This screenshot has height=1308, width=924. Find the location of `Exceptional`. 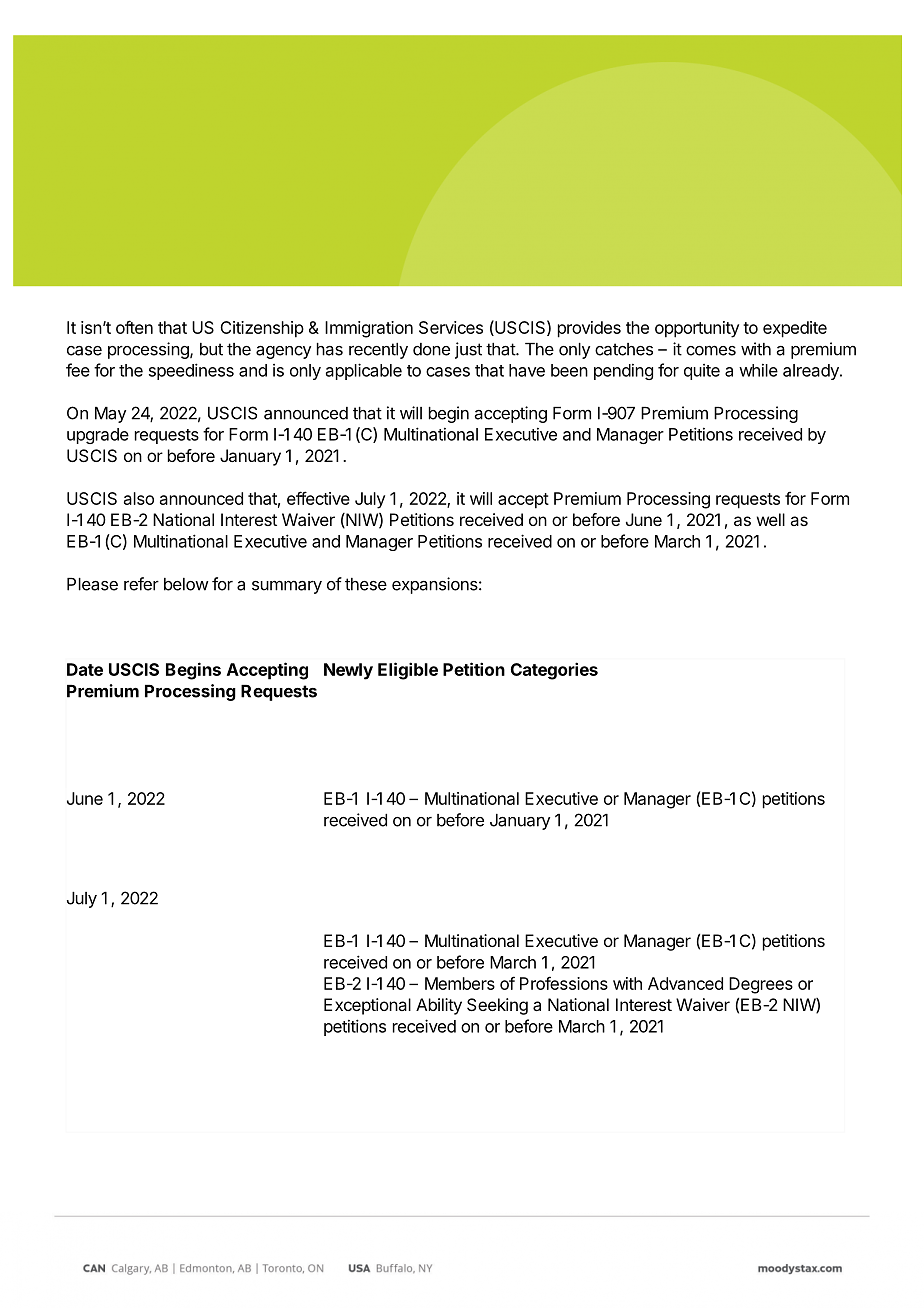

Exceptional is located at coordinates (367, 1006).
